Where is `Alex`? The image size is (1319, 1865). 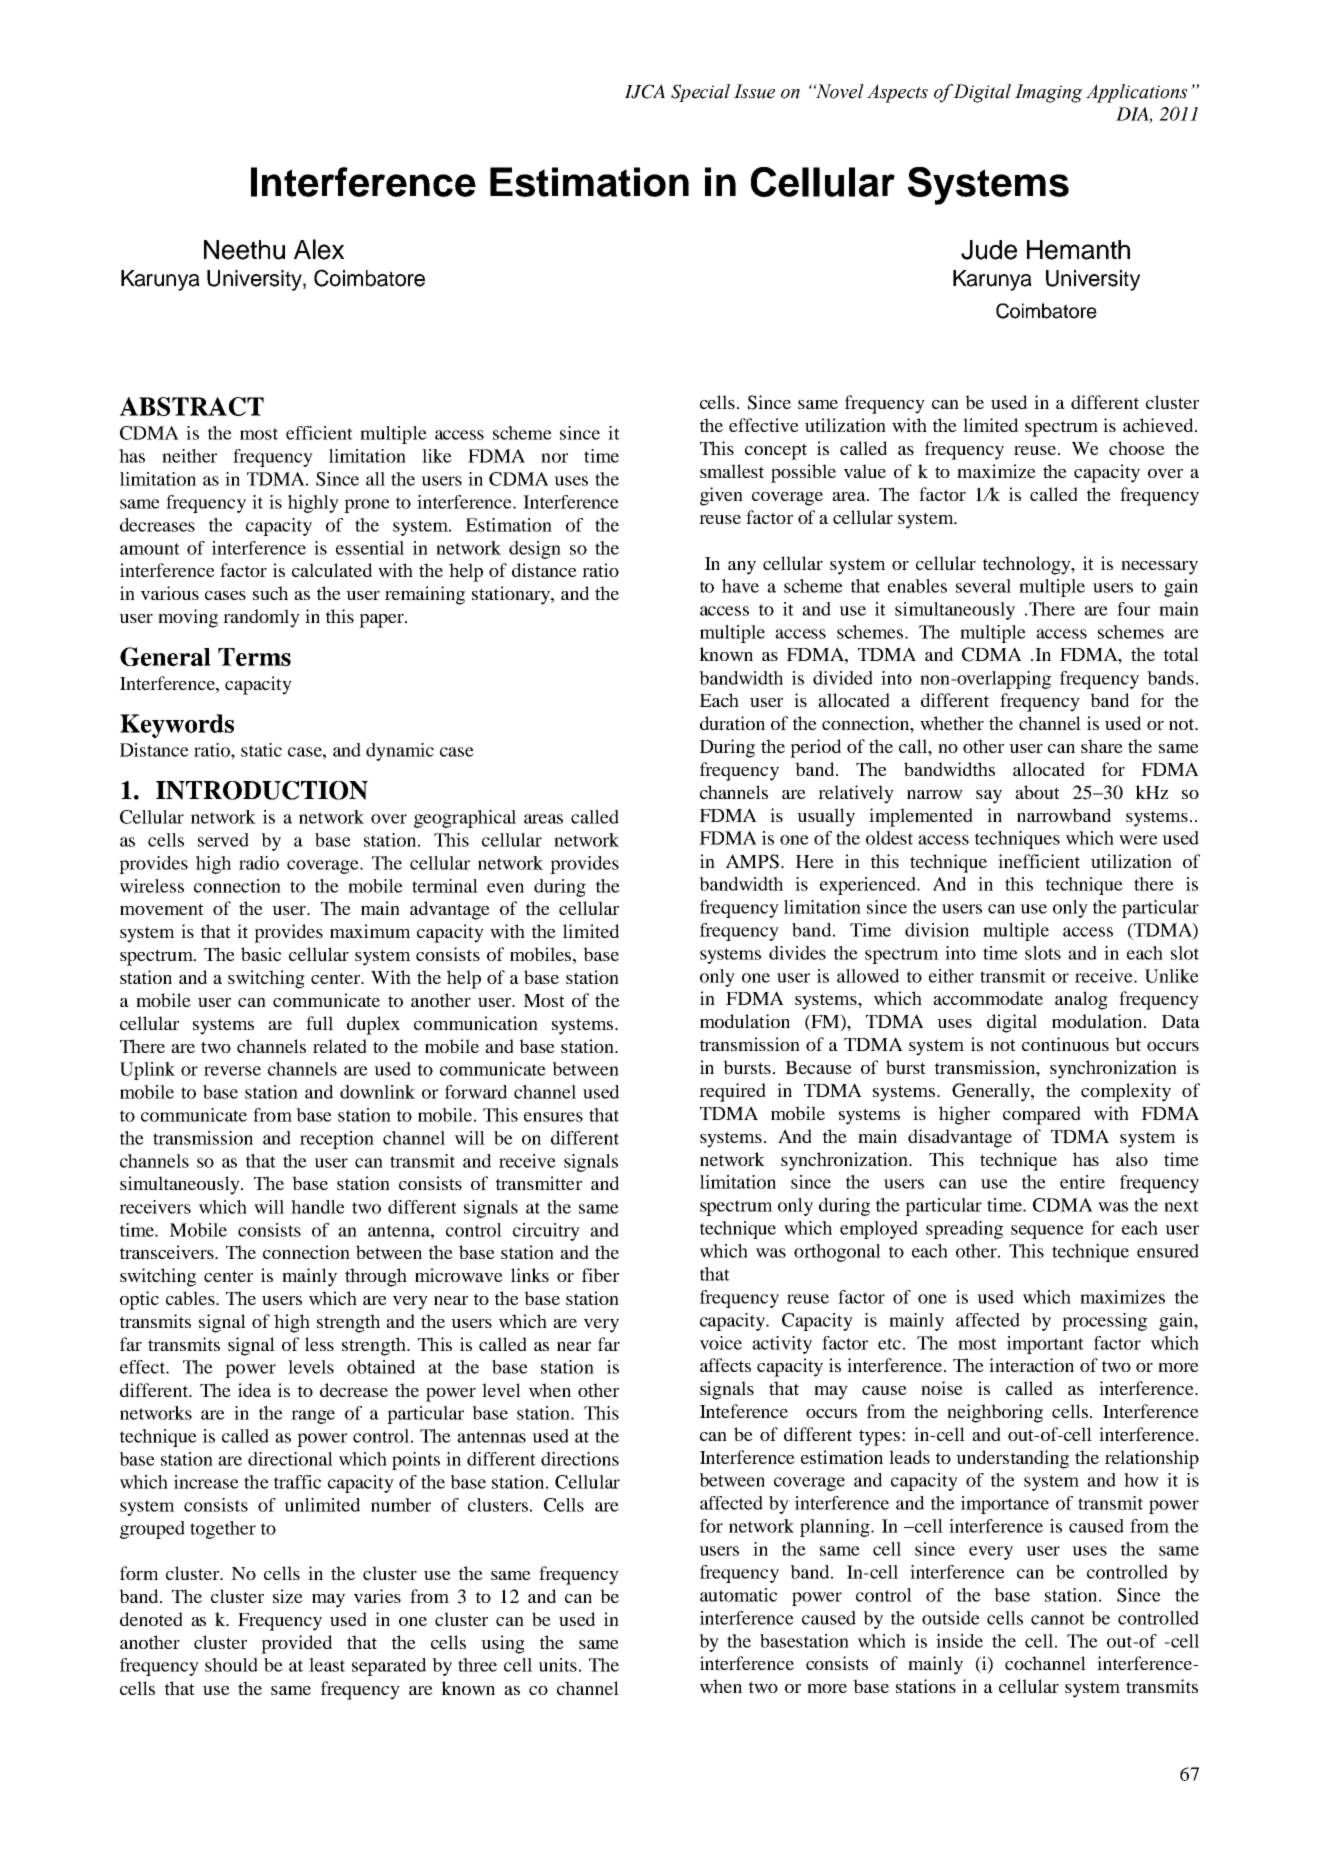 Alex is located at coordinates (319, 249).
